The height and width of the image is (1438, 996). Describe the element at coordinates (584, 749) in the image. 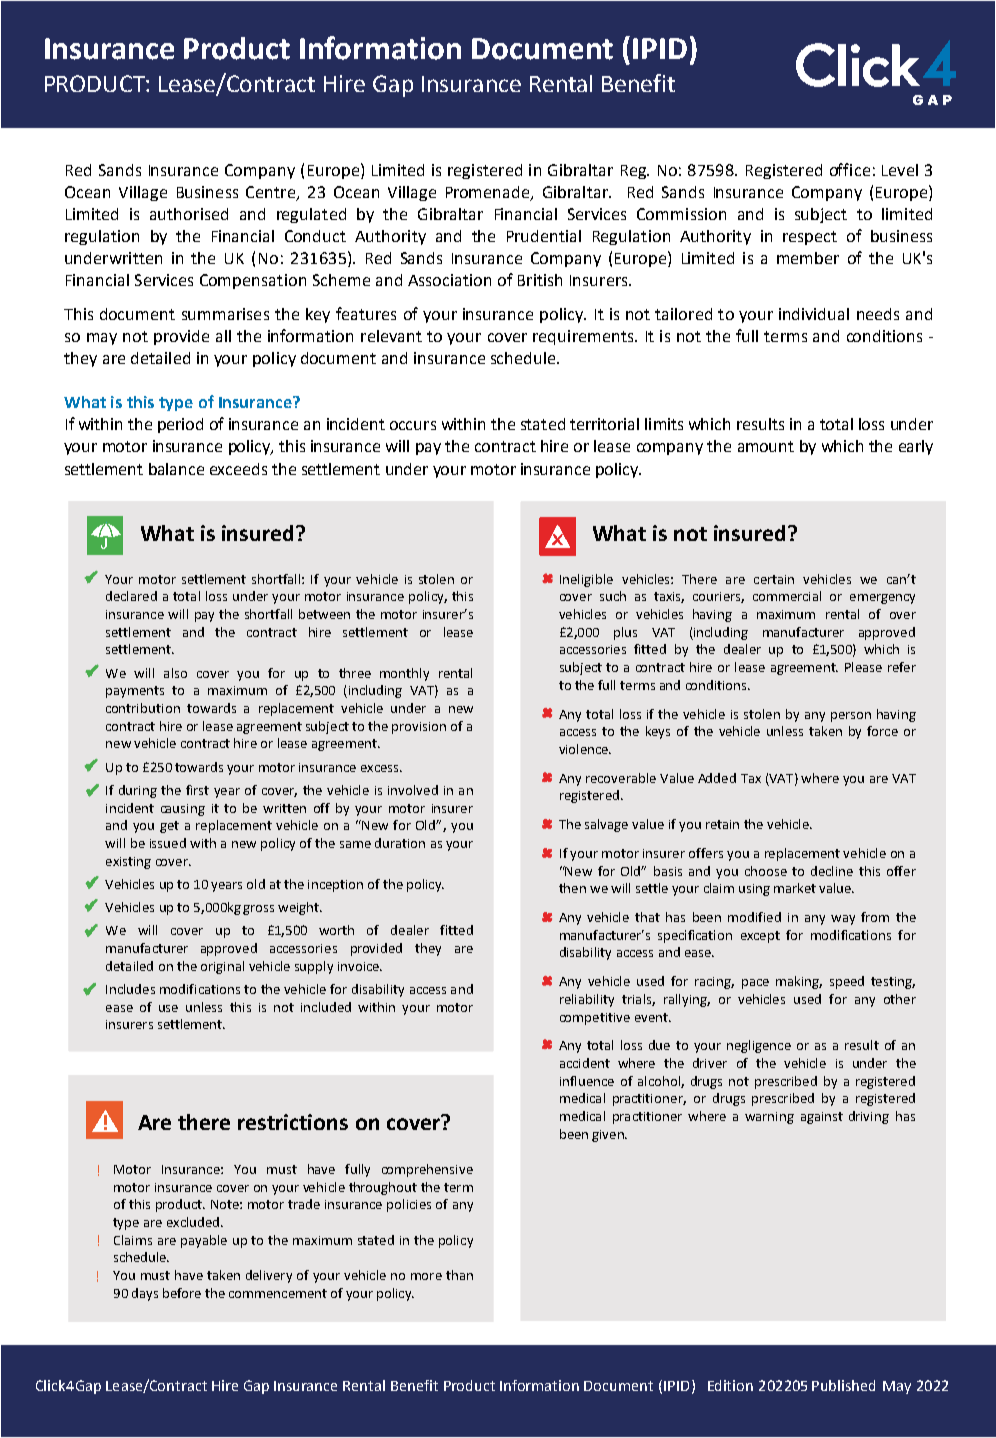

I see `violence` at that location.
